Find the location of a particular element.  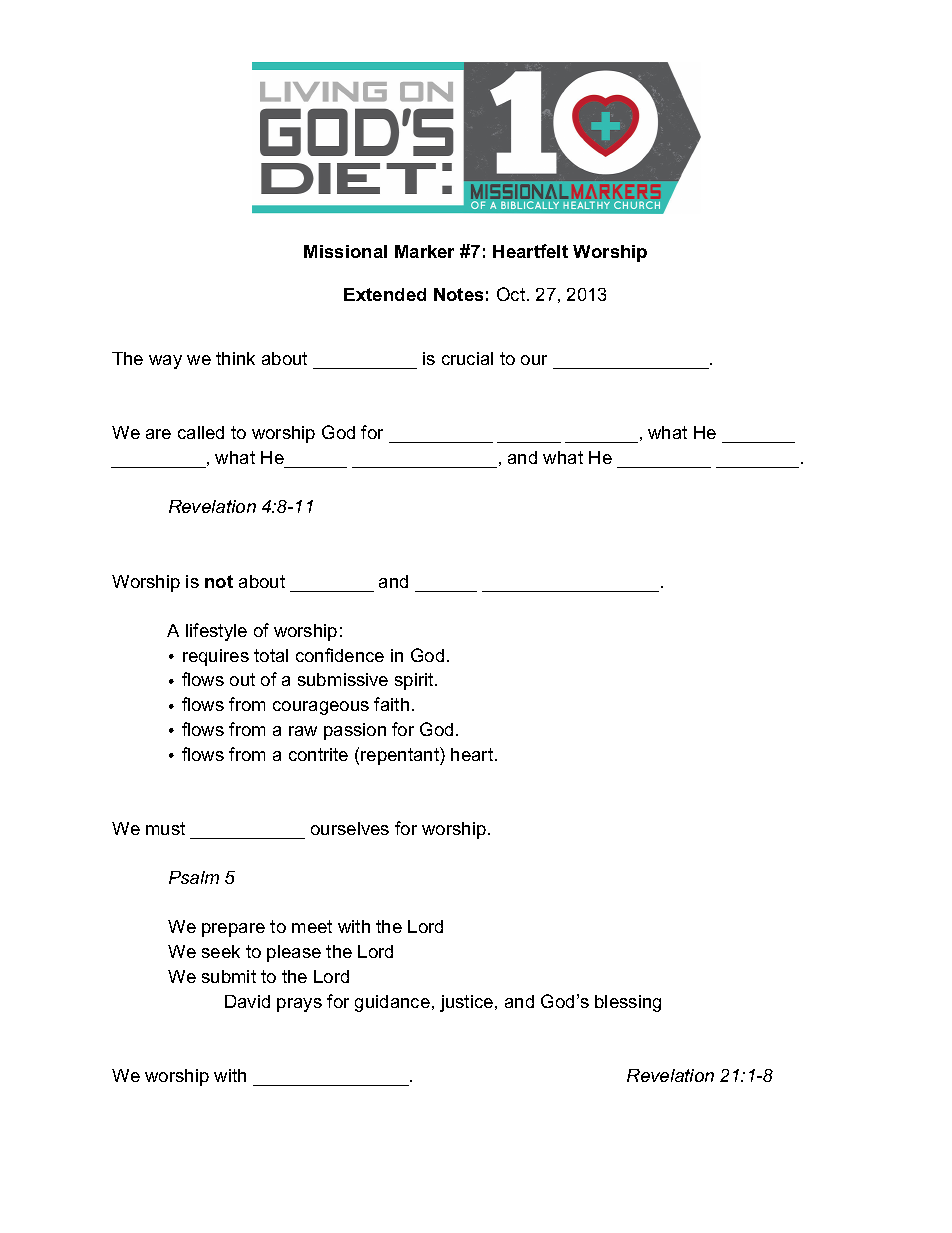

confidence is located at coordinates (340, 655).
